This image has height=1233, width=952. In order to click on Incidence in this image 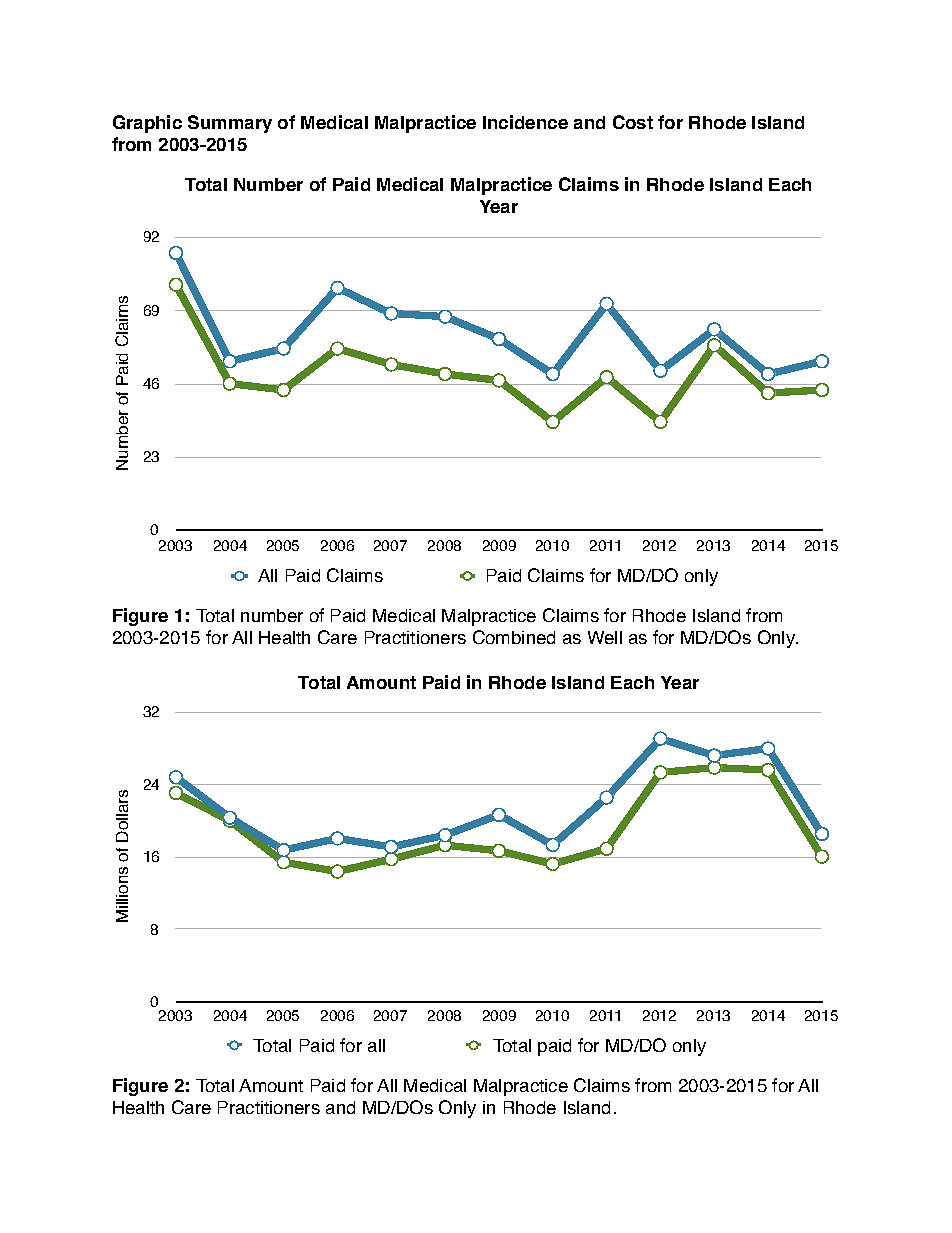, I will do `click(525, 122)`.
